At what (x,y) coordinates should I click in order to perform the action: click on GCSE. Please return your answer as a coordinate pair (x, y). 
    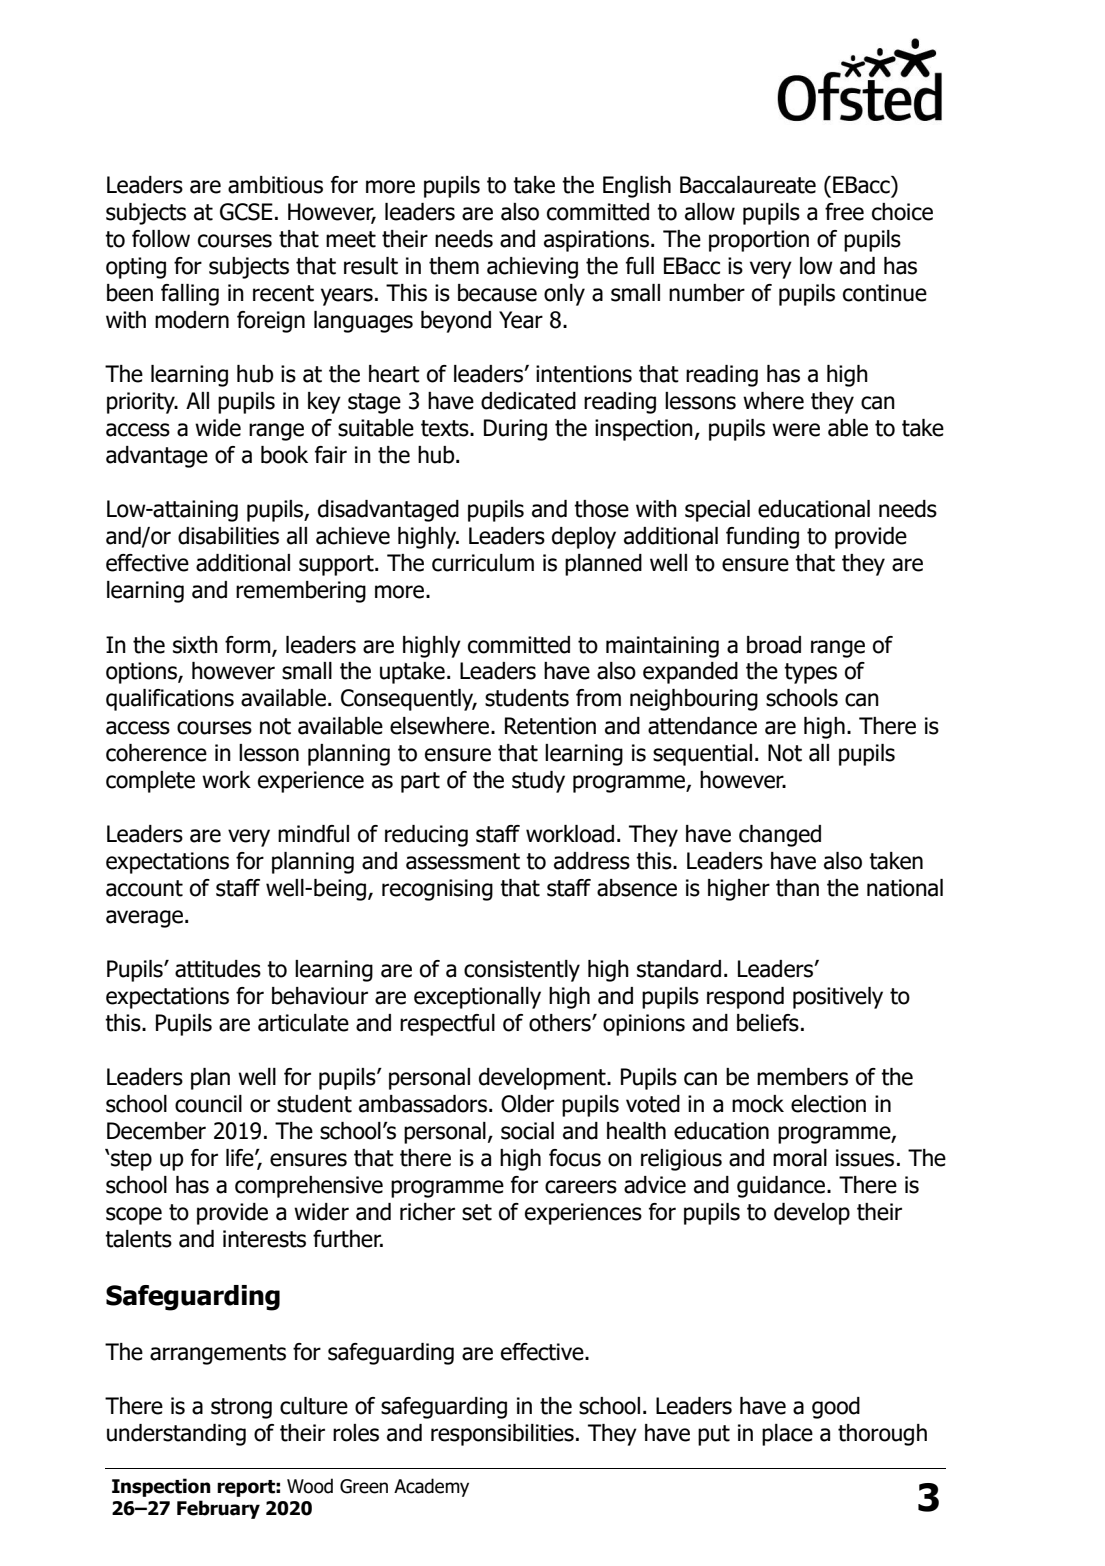
    Looking at the image, I should click on (246, 212).
